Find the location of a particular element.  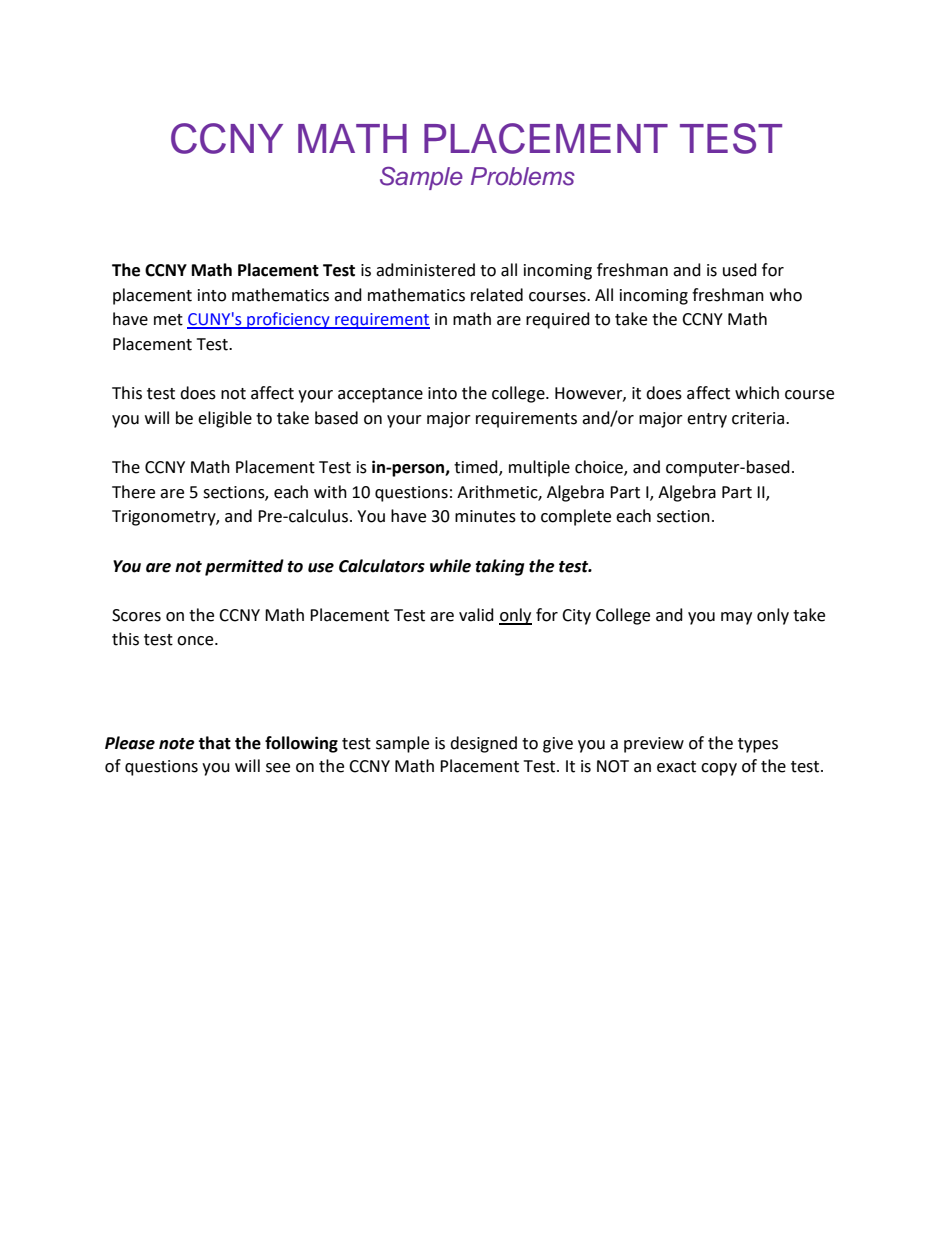

that is located at coordinates (214, 743).
